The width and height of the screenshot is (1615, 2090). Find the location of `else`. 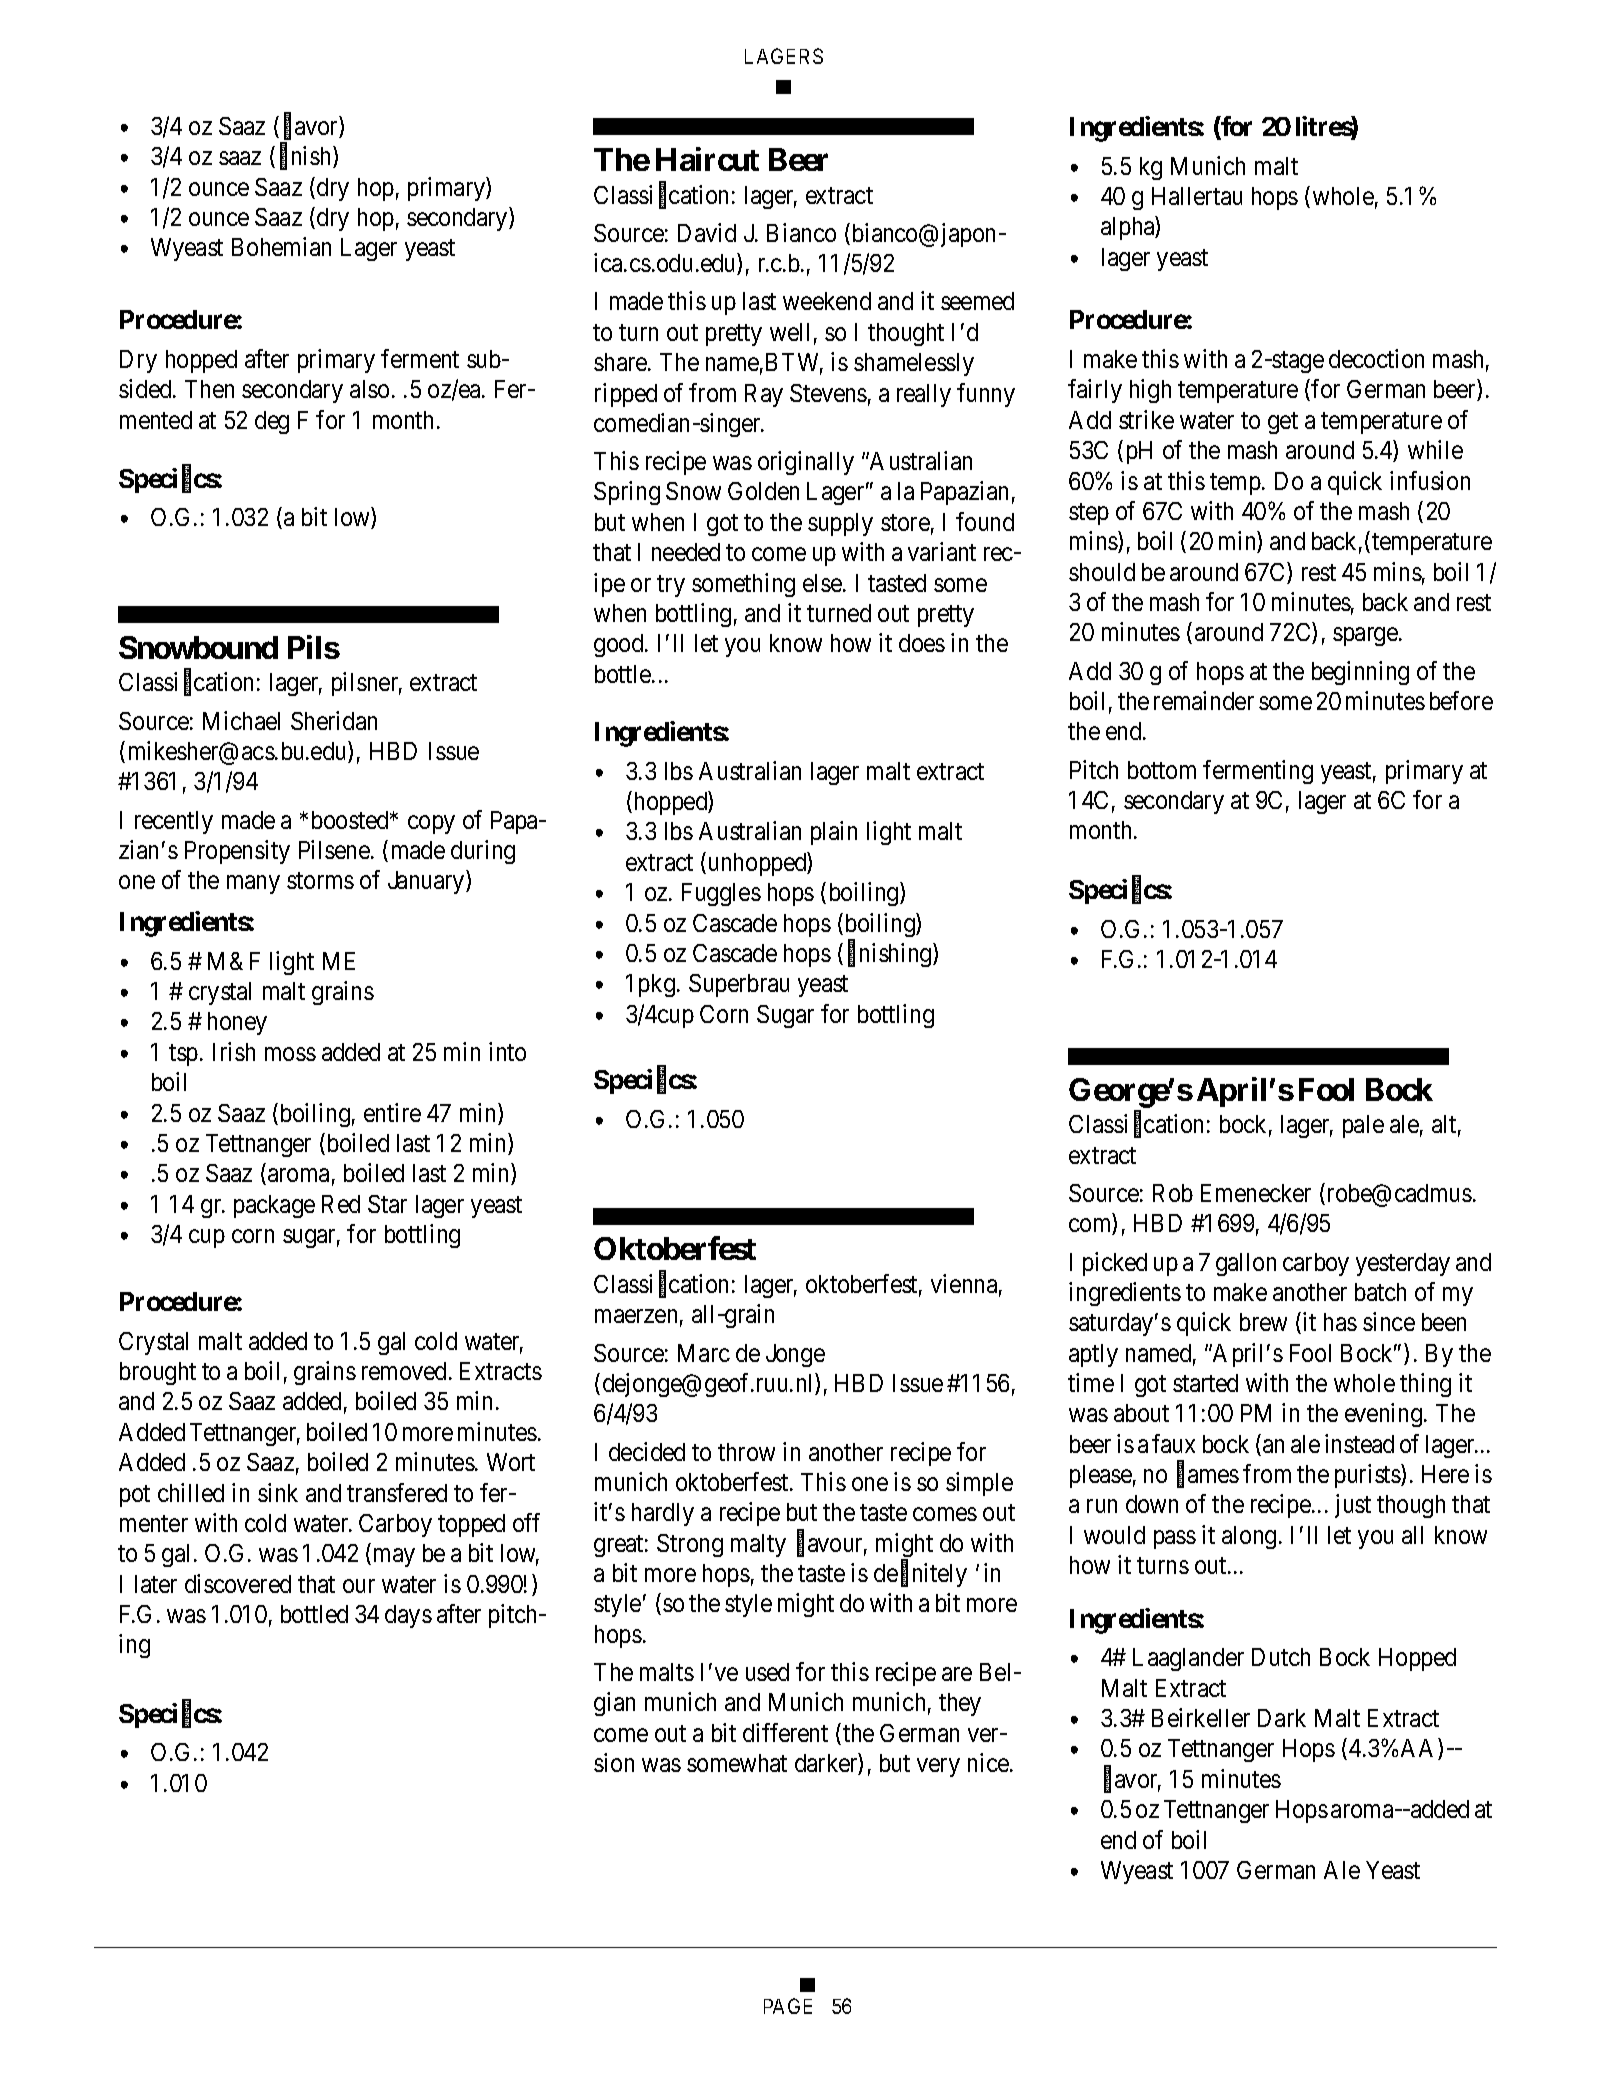

else is located at coordinates (823, 583).
